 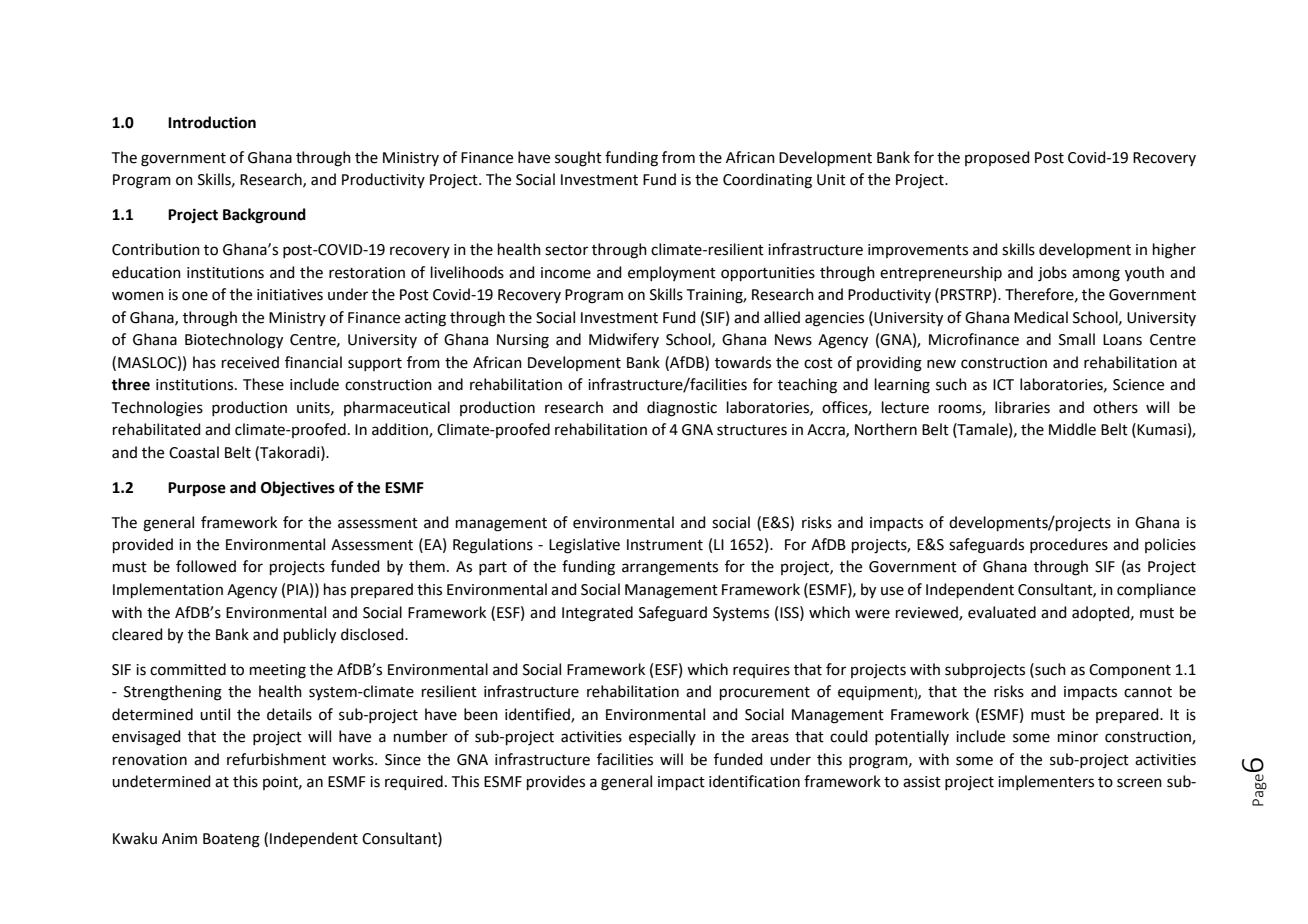 I want to click on Anim, so click(x=179, y=838).
